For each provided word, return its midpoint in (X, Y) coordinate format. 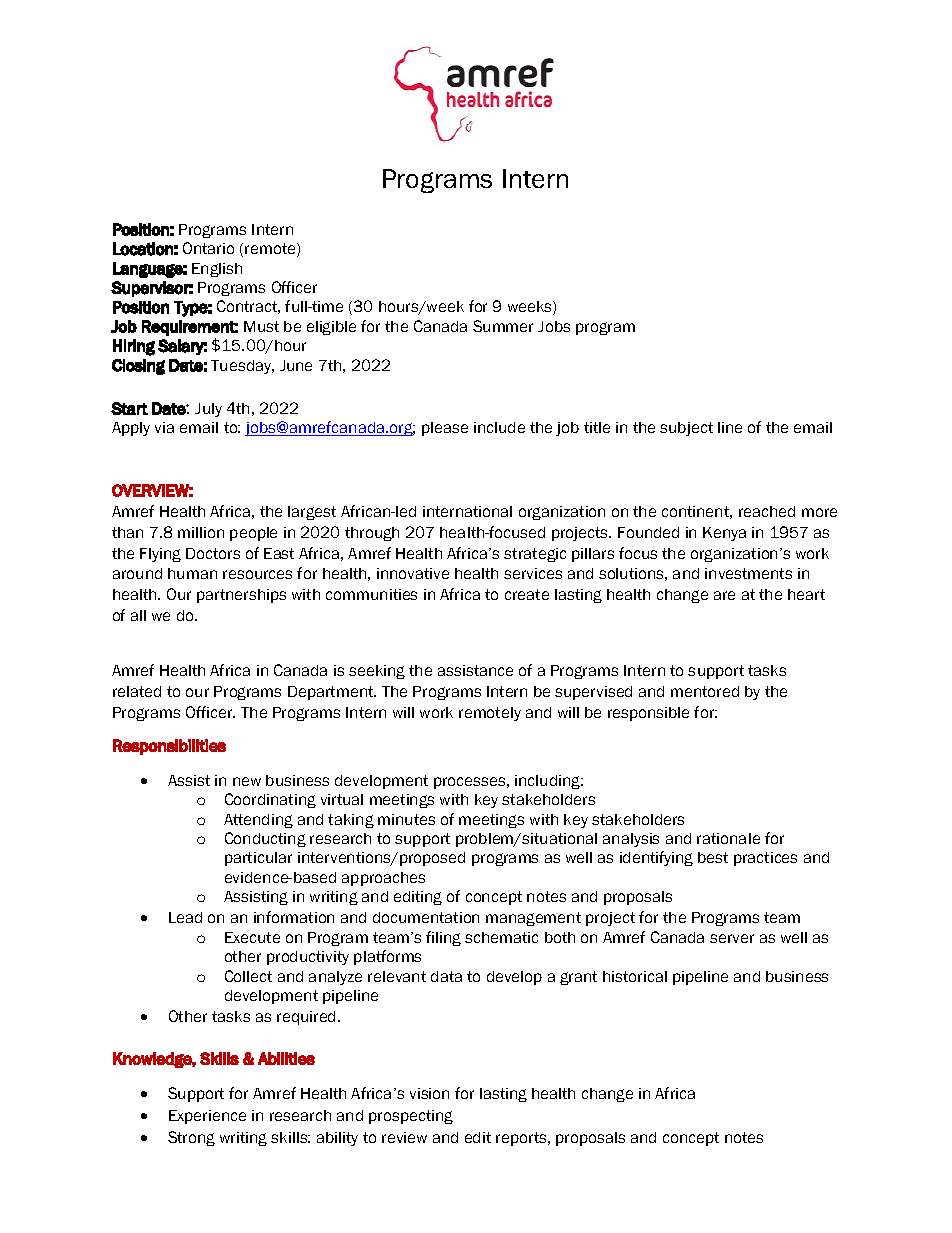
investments (748, 573)
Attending (258, 821)
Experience (207, 1117)
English (217, 270)
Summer (503, 326)
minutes (406, 819)
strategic (535, 555)
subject (686, 429)
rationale (728, 838)
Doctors (213, 553)
